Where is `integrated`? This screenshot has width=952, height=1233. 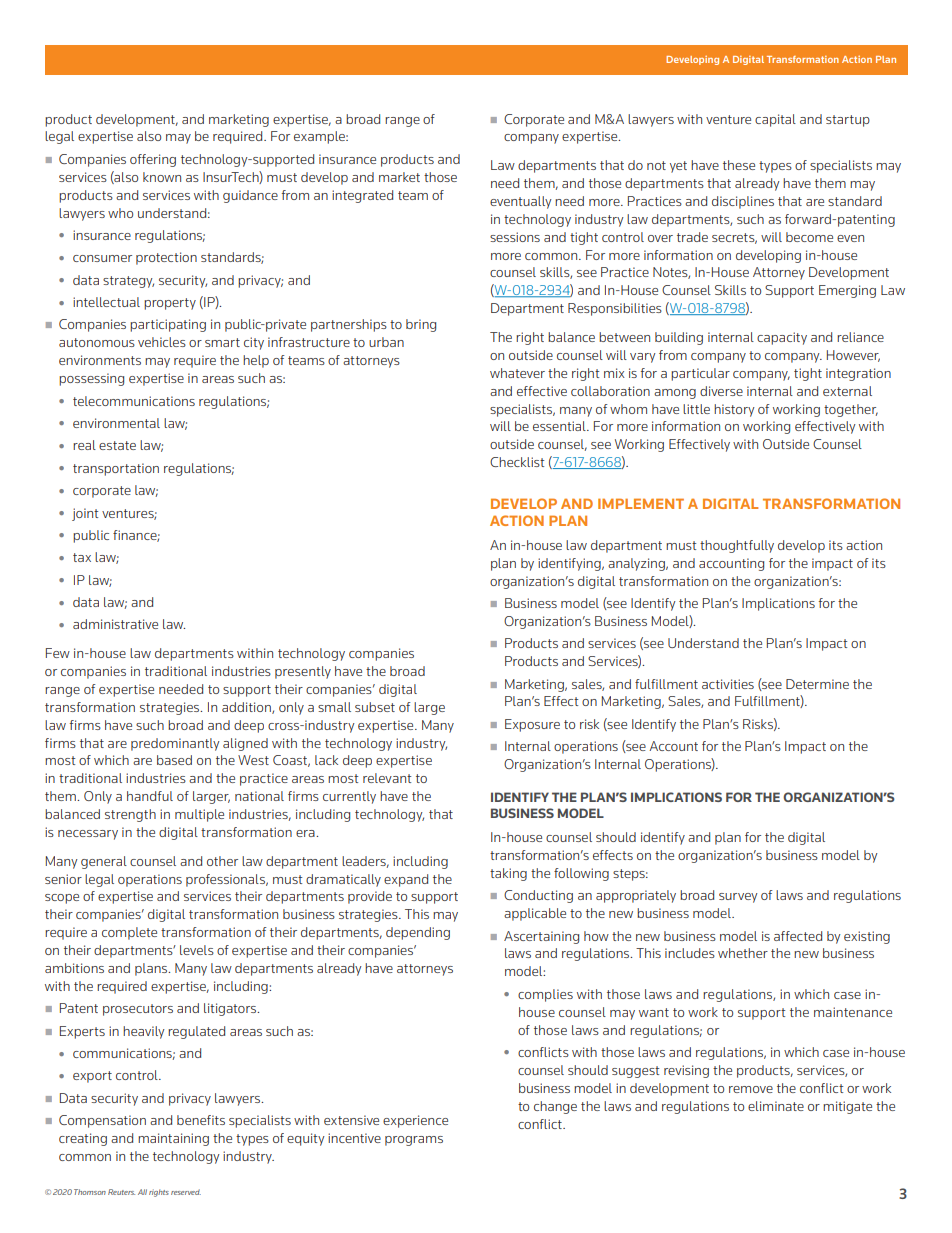
integrated is located at coordinates (362, 196).
